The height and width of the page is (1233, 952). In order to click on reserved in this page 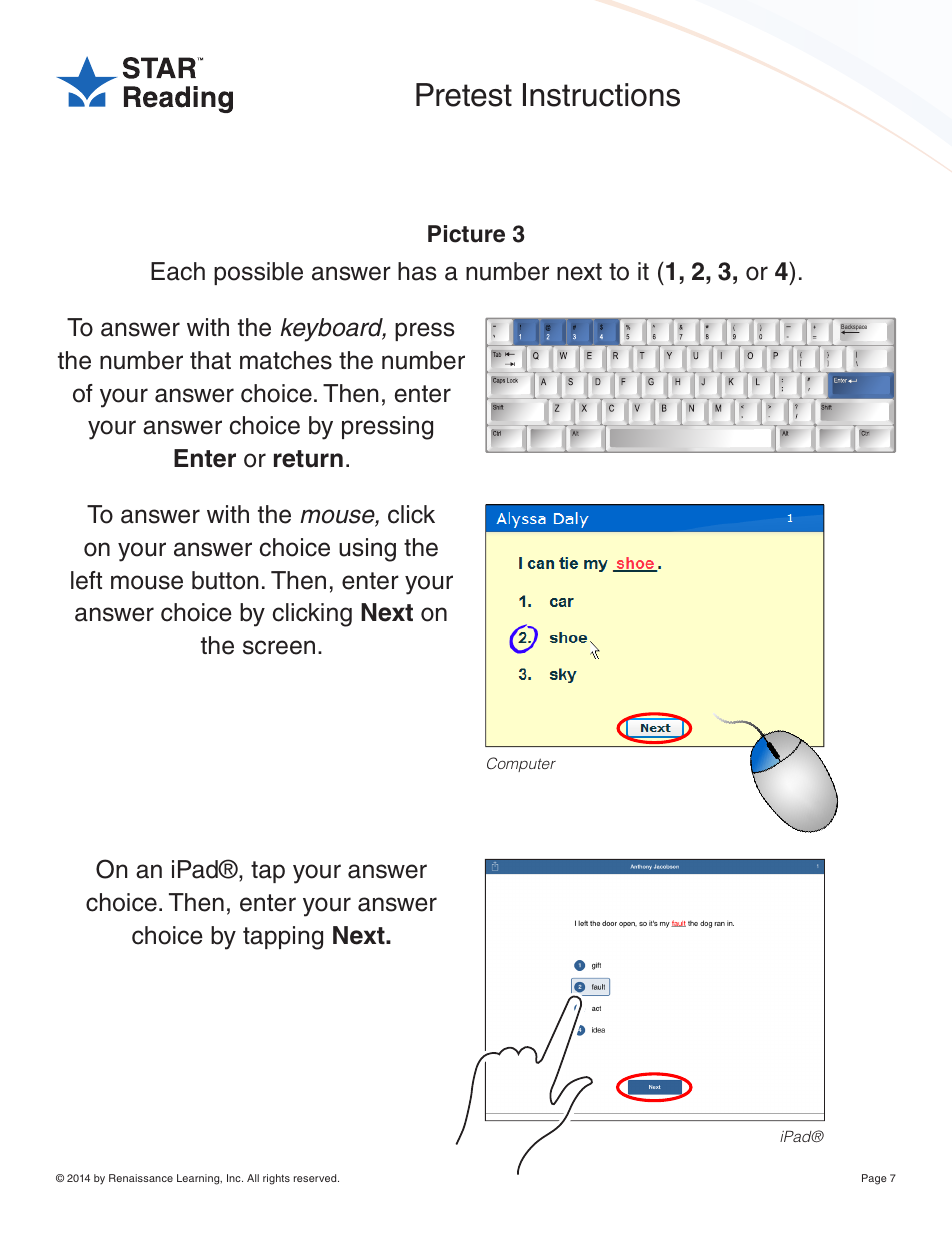, I will do `click(316, 1178)`.
